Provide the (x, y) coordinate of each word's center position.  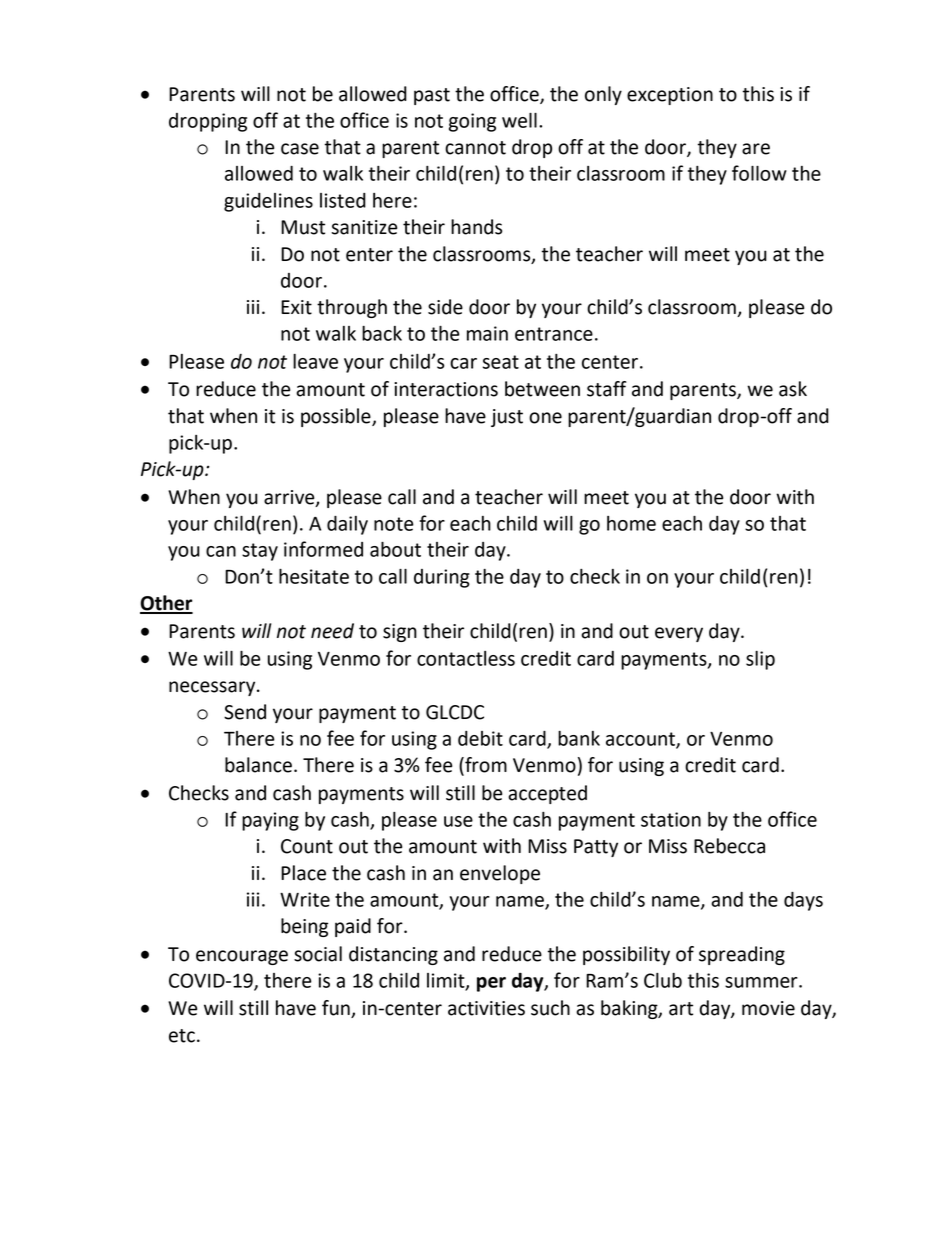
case (300, 149)
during (442, 578)
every (679, 634)
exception (670, 96)
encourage (242, 957)
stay (260, 552)
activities (486, 1008)
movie (768, 1008)
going (472, 122)
